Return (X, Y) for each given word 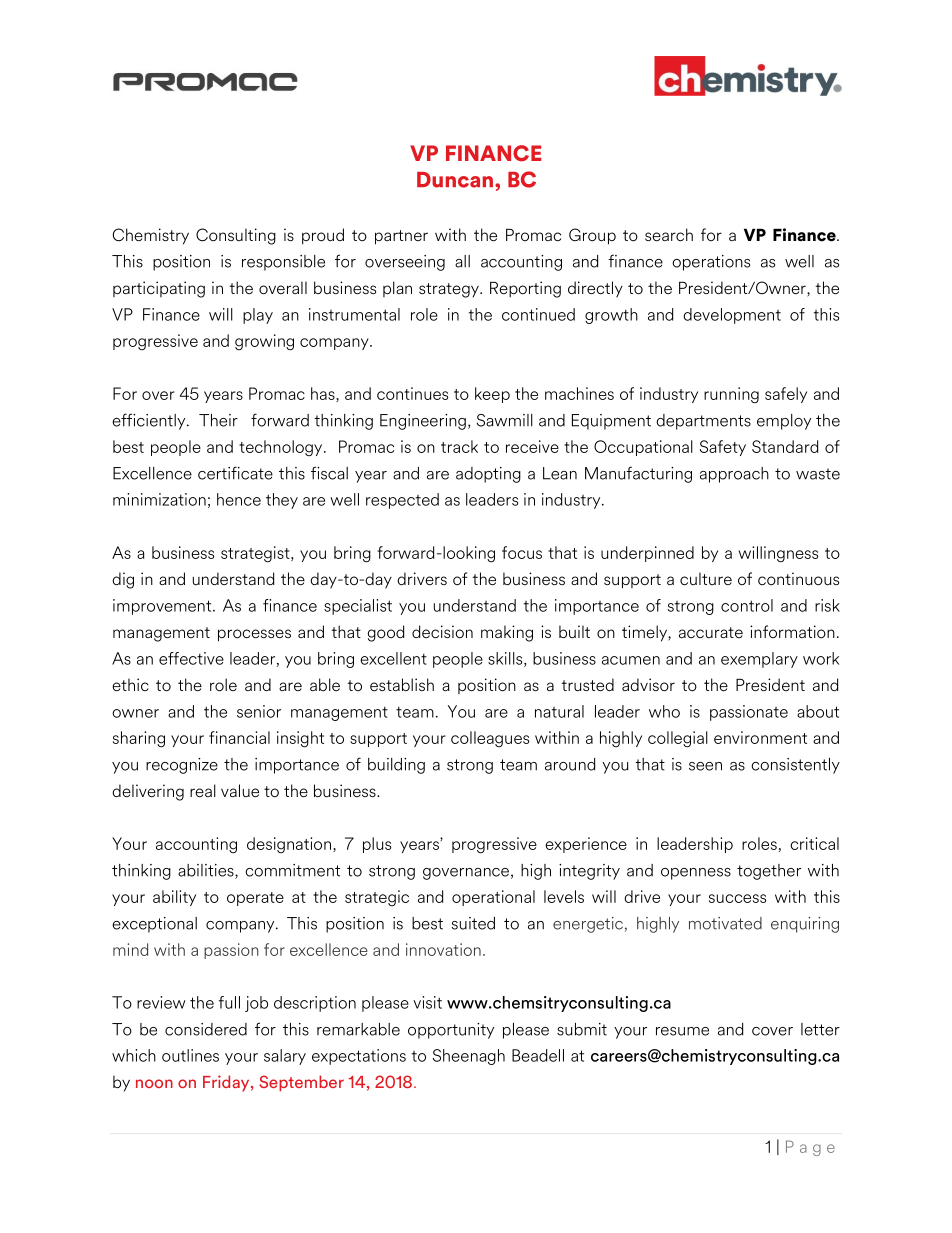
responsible (283, 263)
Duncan (455, 180)
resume (682, 1031)
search (669, 234)
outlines (190, 1055)
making (507, 633)
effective (191, 658)
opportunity (451, 1031)
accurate (711, 632)
